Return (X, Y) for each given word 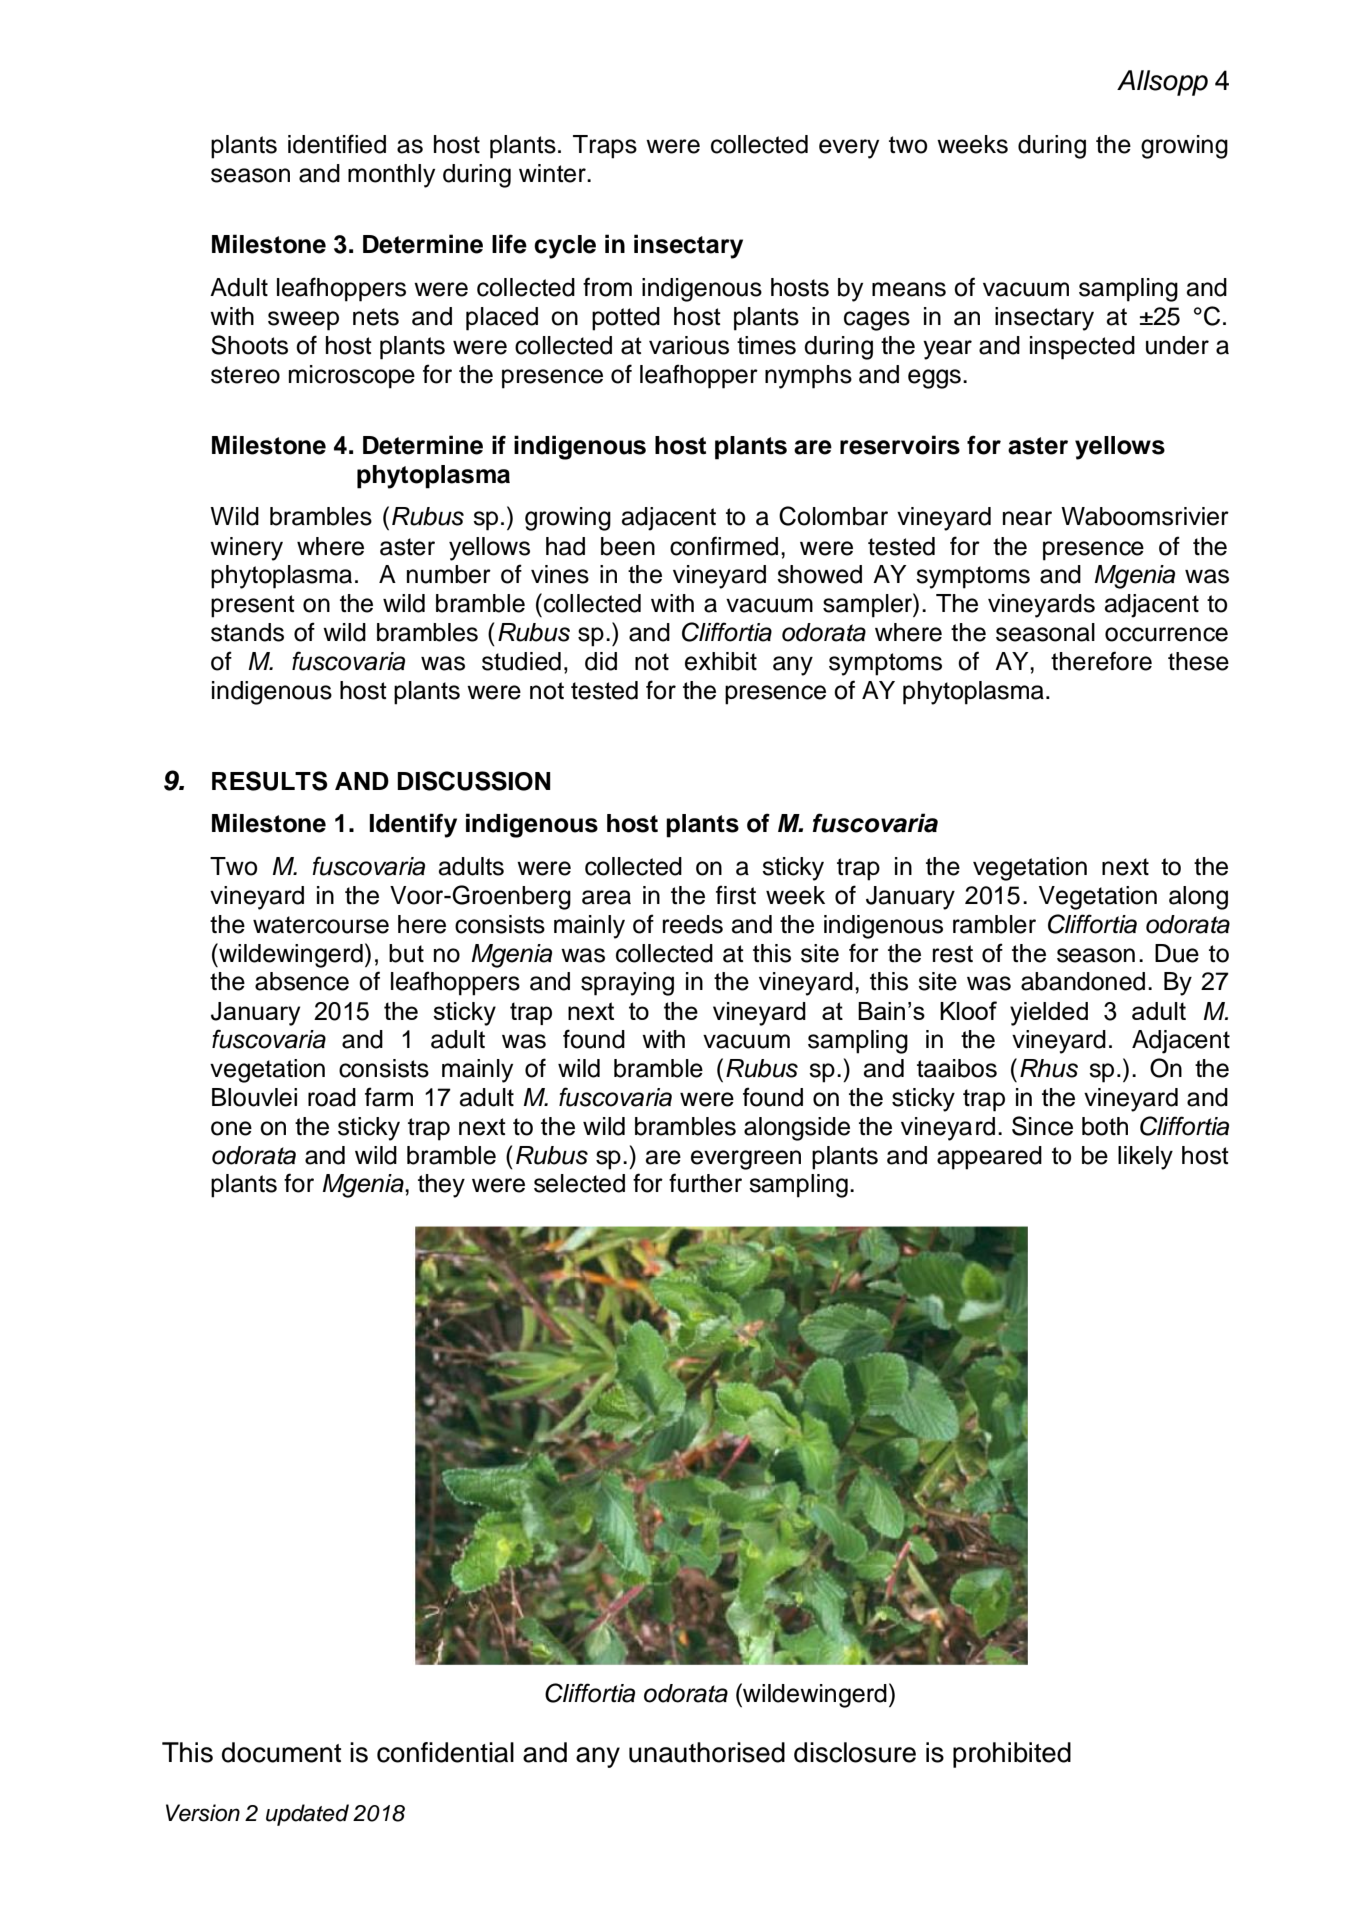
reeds (693, 924)
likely (1145, 1158)
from (607, 287)
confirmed (724, 546)
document (281, 1752)
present (253, 606)
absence (302, 981)
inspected (1082, 348)
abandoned (1083, 981)
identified (337, 144)
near (1027, 518)
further (705, 1183)
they (441, 1186)
